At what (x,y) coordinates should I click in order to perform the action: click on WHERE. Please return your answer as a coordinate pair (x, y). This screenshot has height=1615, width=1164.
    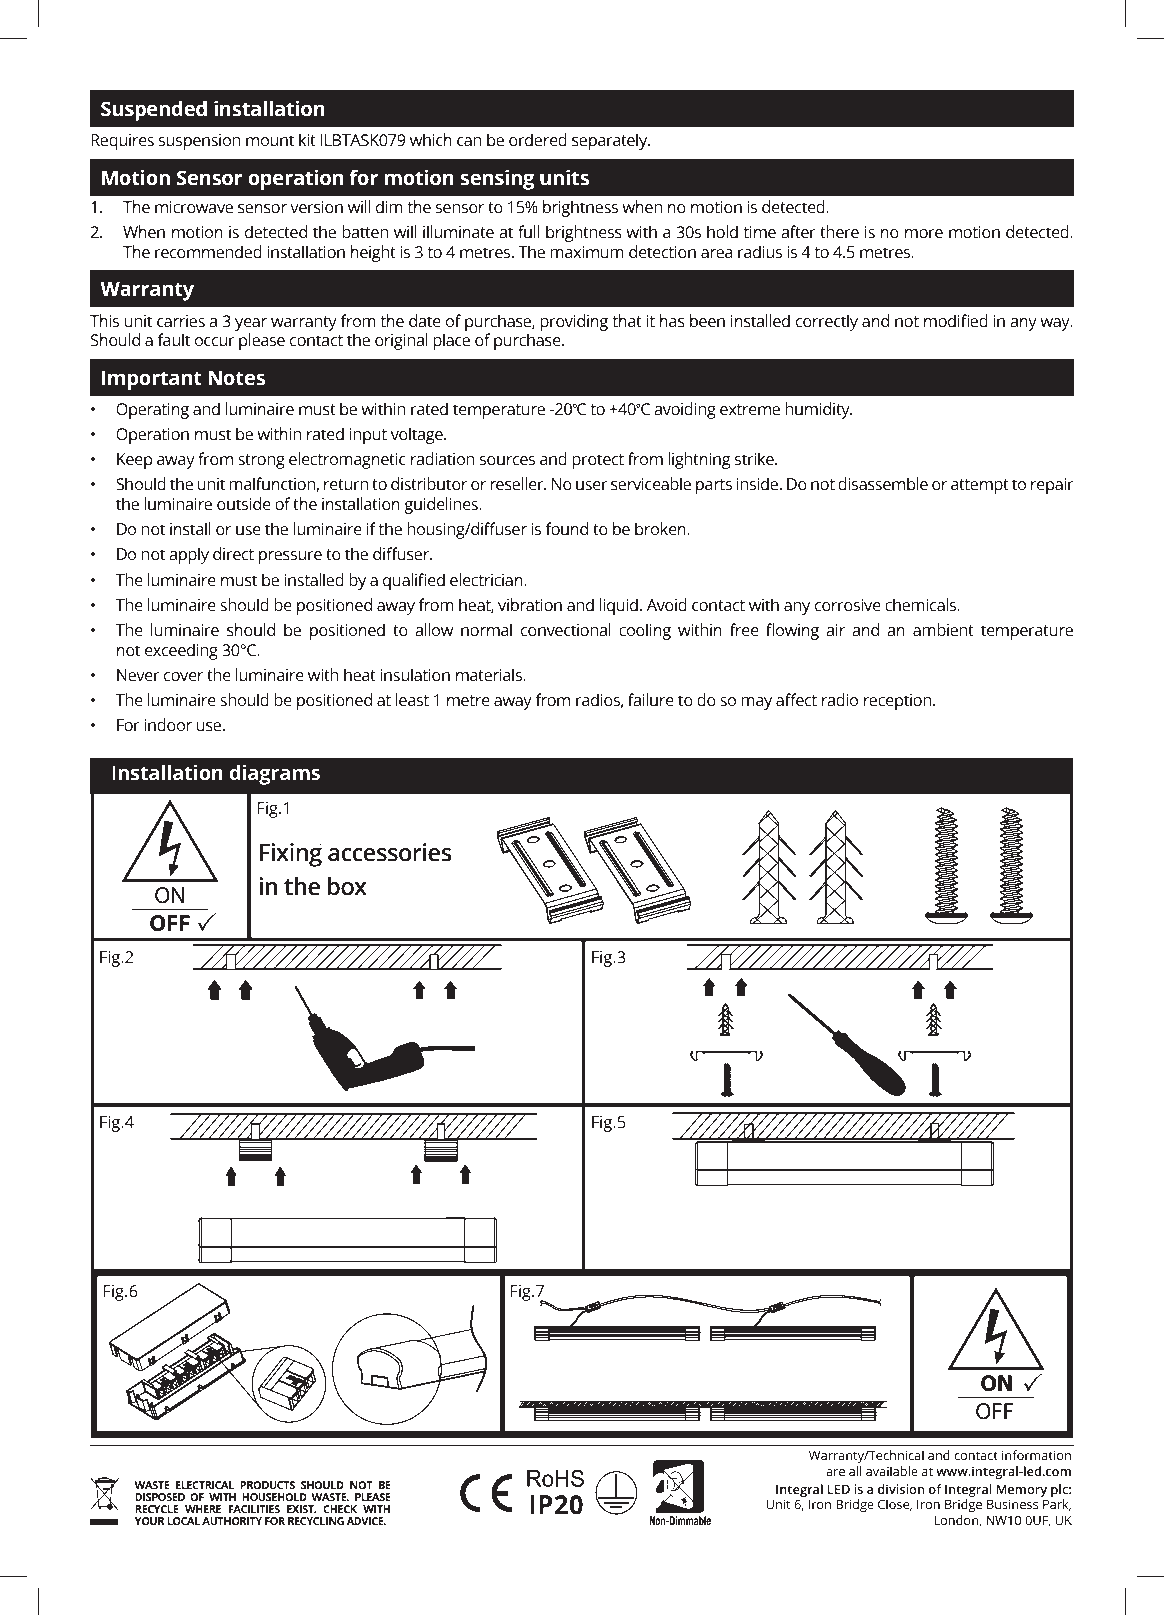
    Looking at the image, I should click on (203, 1509).
